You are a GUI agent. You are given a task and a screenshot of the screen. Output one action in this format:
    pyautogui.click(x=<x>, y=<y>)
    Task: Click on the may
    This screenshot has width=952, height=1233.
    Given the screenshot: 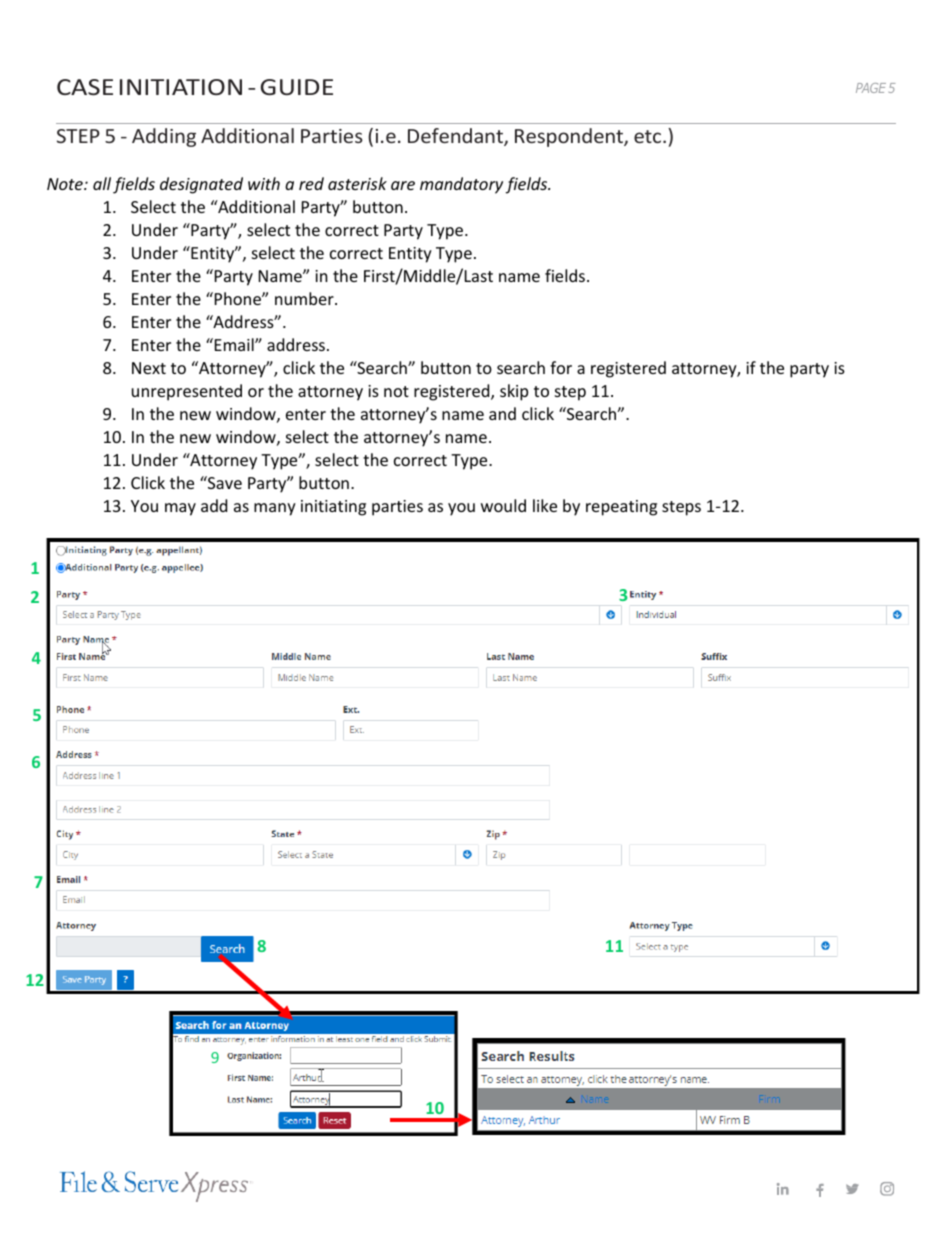 What is the action you would take?
    pyautogui.click(x=180, y=509)
